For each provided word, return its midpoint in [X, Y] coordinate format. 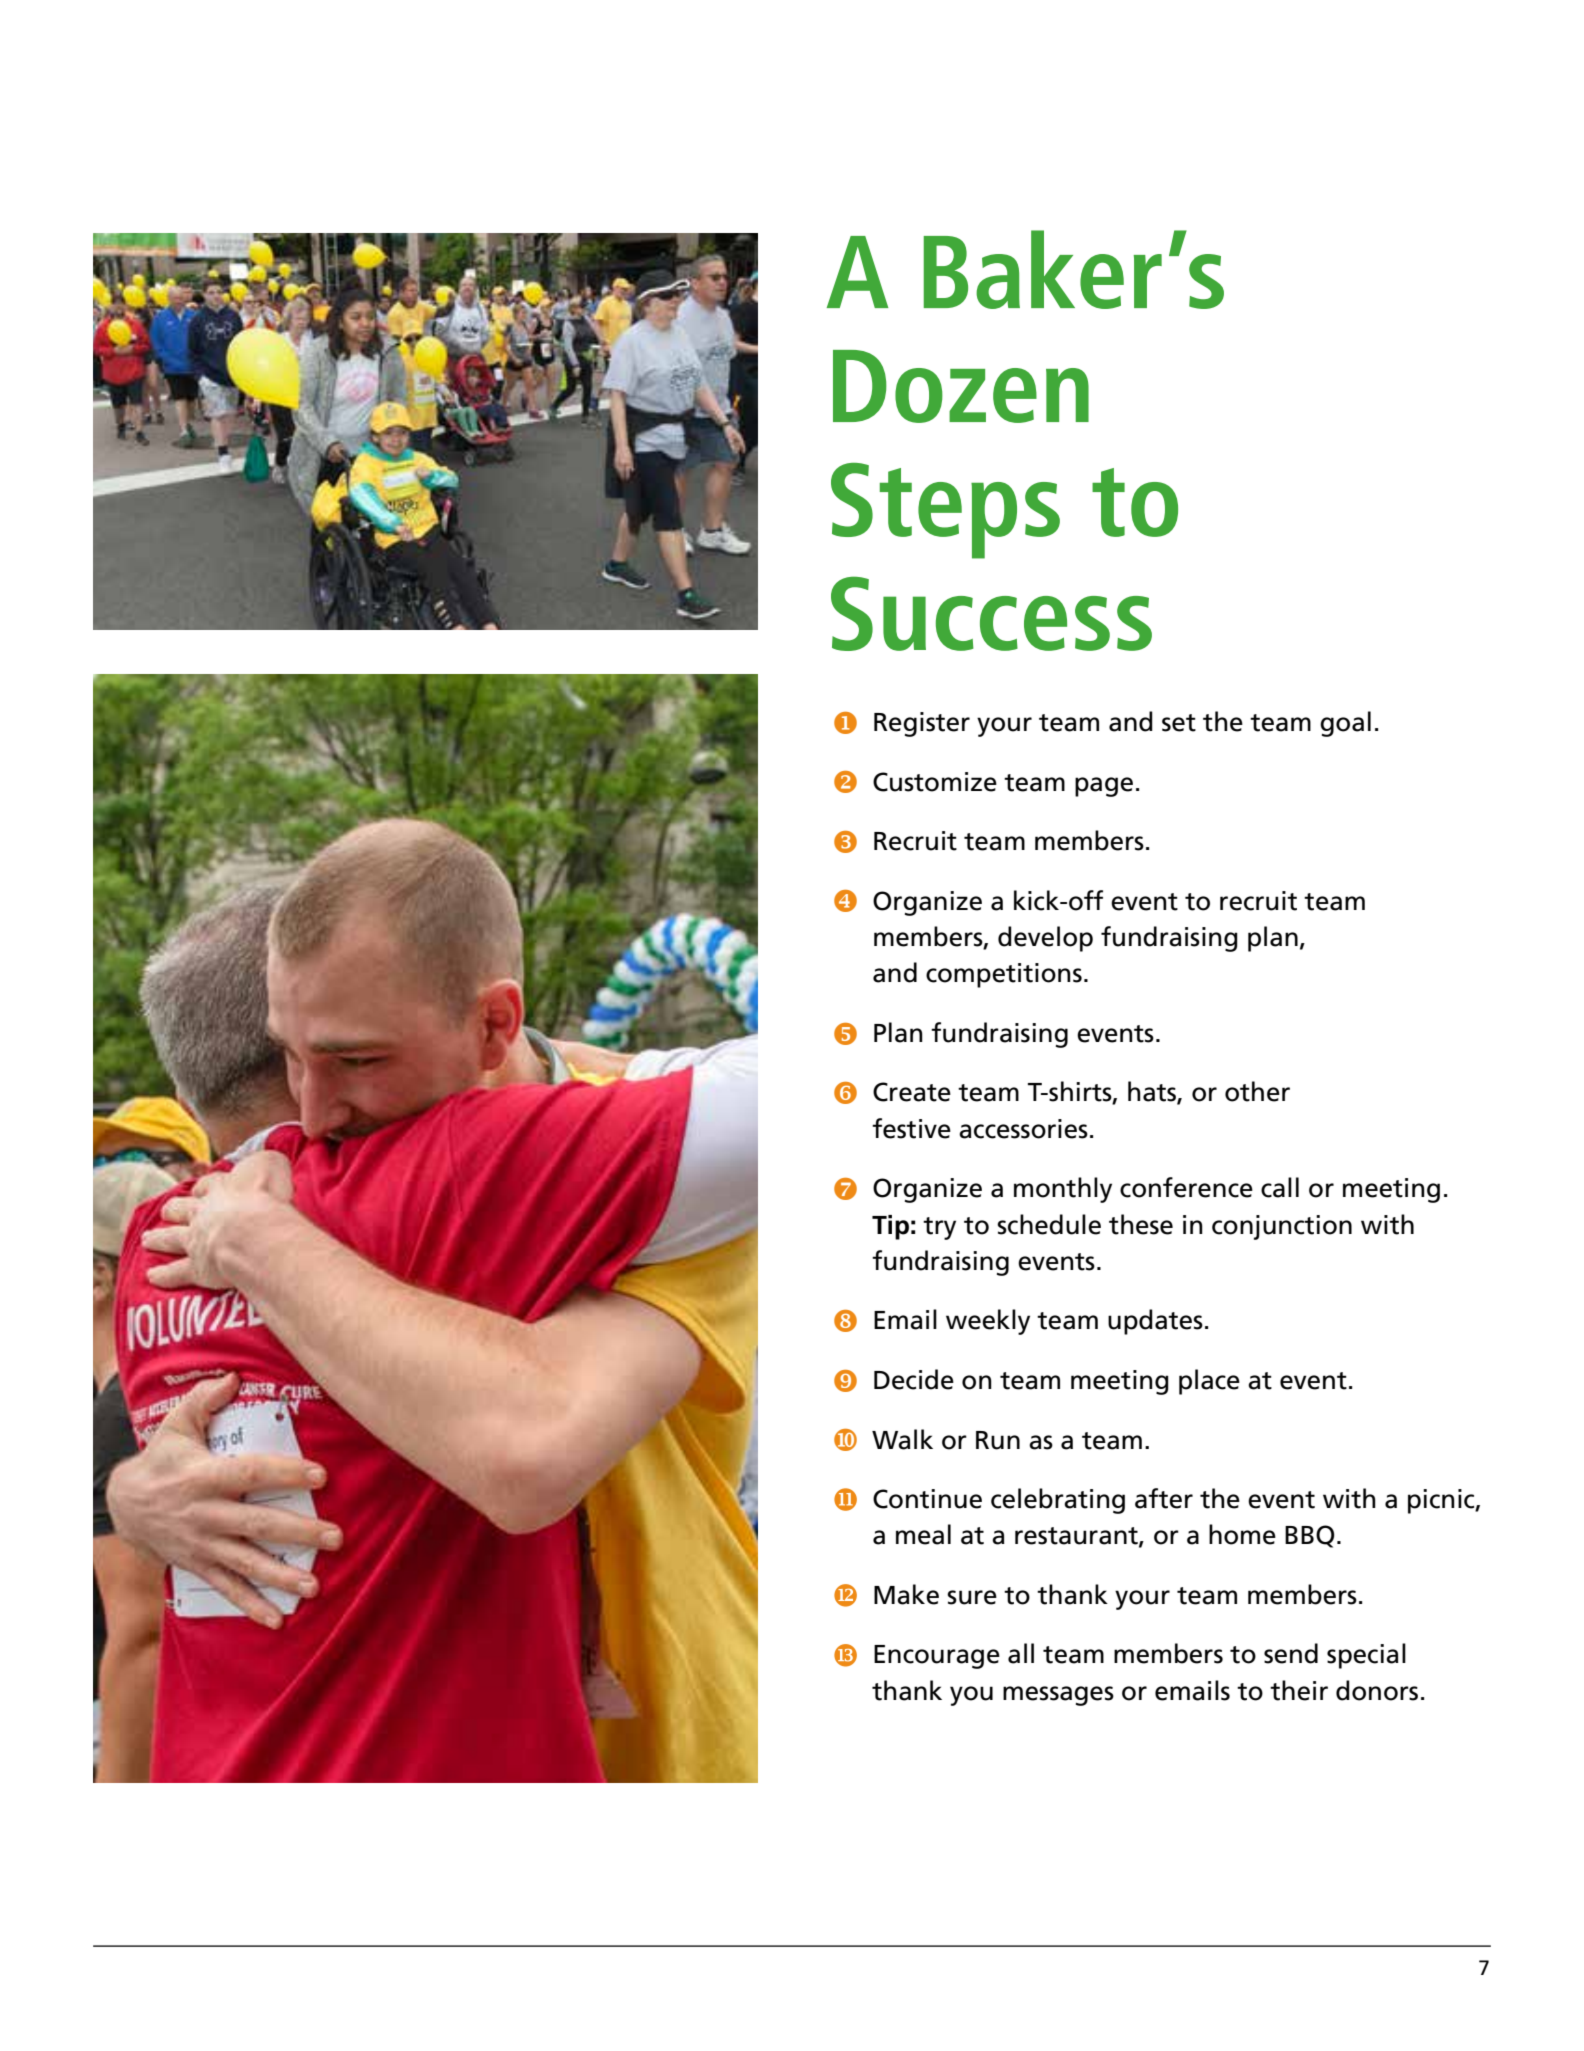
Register [922, 724]
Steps [945, 511]
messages [1058, 1696]
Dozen [961, 386]
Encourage [937, 1657]
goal [1345, 724]
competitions [1004, 975]
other [1257, 1091]
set [1179, 723]
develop [1045, 939]
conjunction [1282, 1227]
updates [1155, 1322]
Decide [914, 1379]
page [1104, 787]
